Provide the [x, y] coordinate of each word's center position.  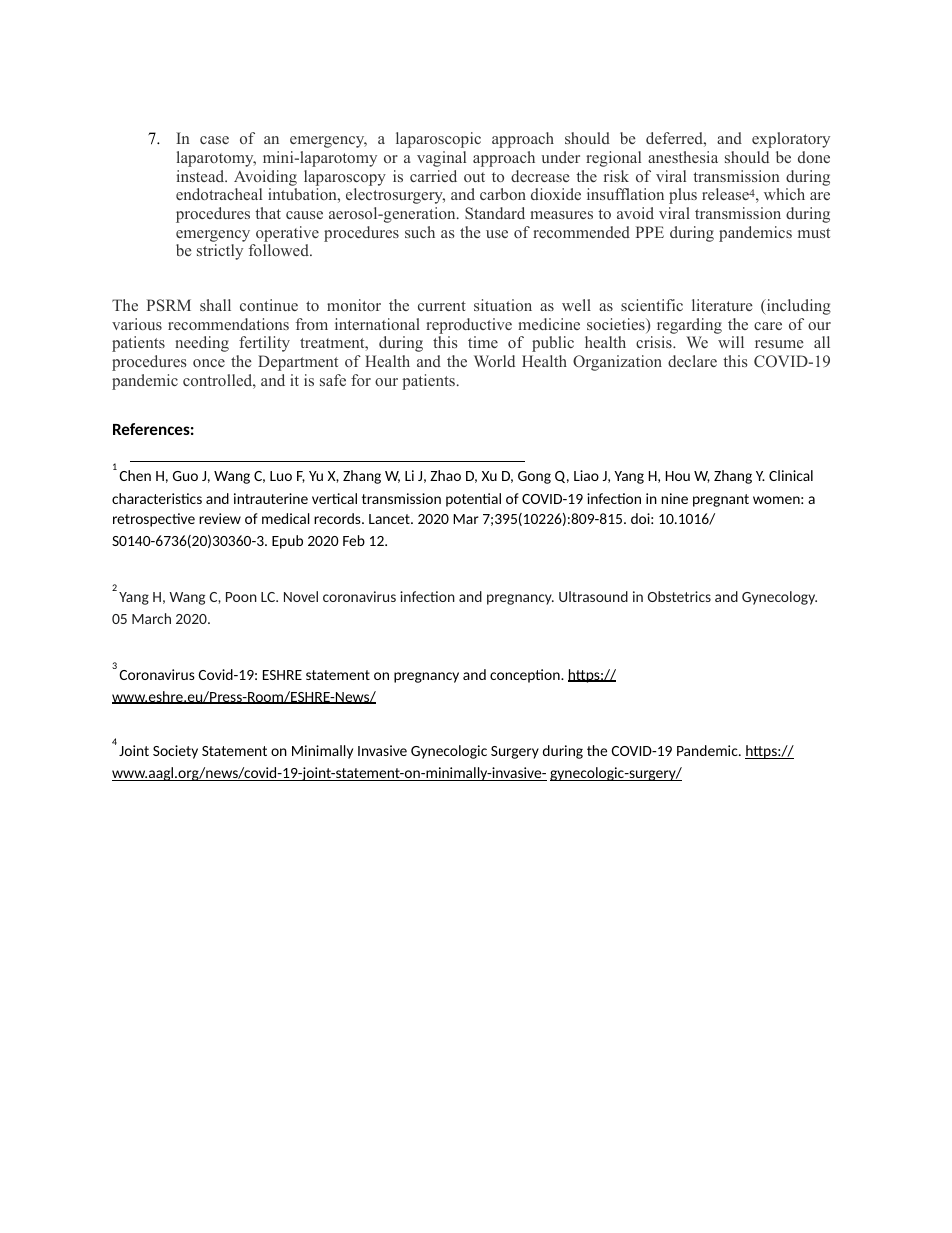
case [214, 140]
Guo [185, 476]
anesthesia [683, 157]
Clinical [791, 475]
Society [175, 752]
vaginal [441, 159]
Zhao [445, 475]
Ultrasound [593, 596]
